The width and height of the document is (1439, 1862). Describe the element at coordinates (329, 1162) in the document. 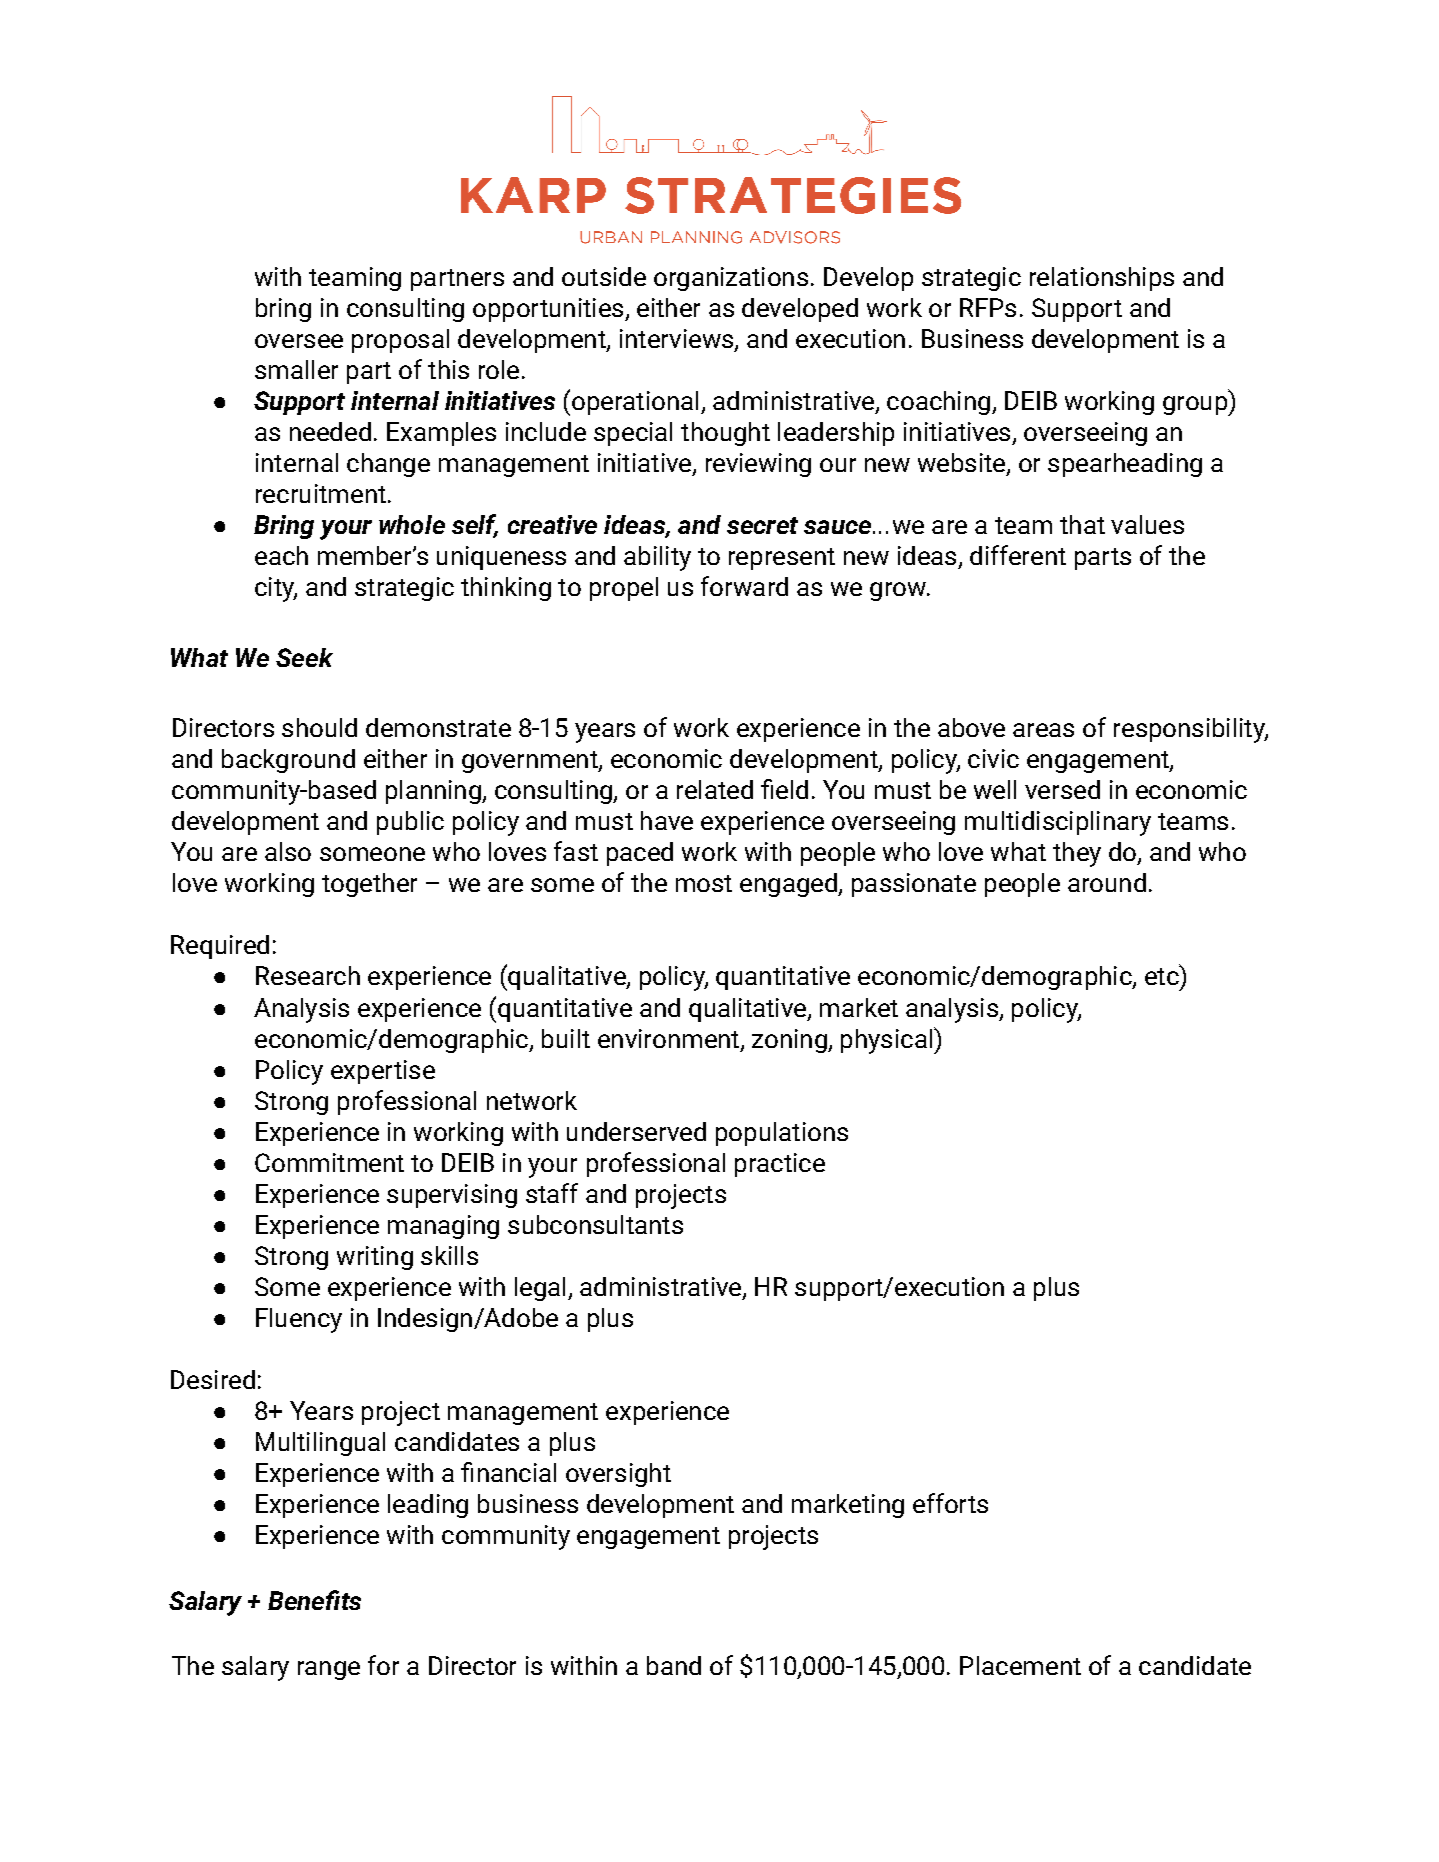

I see `Commitment` at that location.
